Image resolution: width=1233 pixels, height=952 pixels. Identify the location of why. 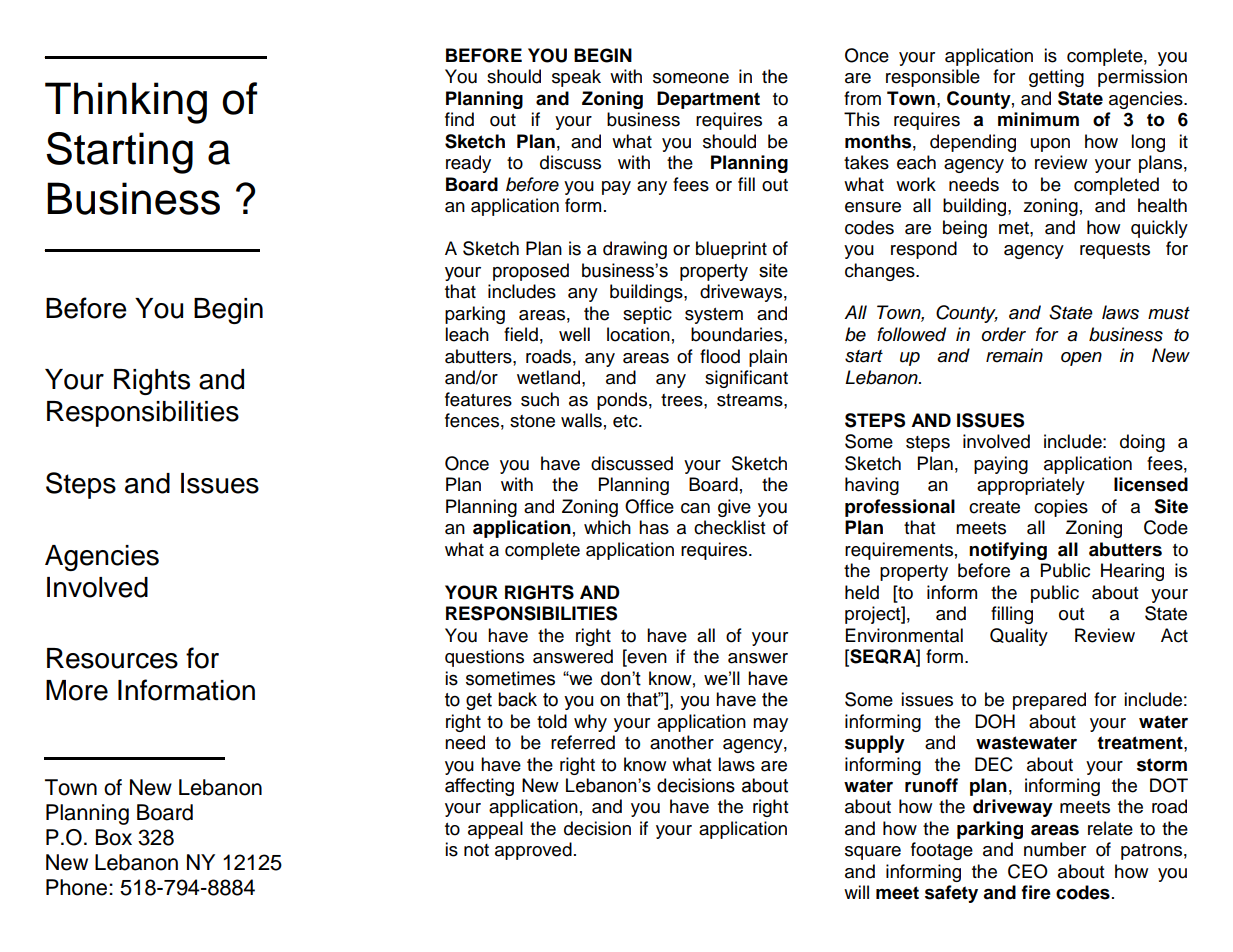
(590, 723).
